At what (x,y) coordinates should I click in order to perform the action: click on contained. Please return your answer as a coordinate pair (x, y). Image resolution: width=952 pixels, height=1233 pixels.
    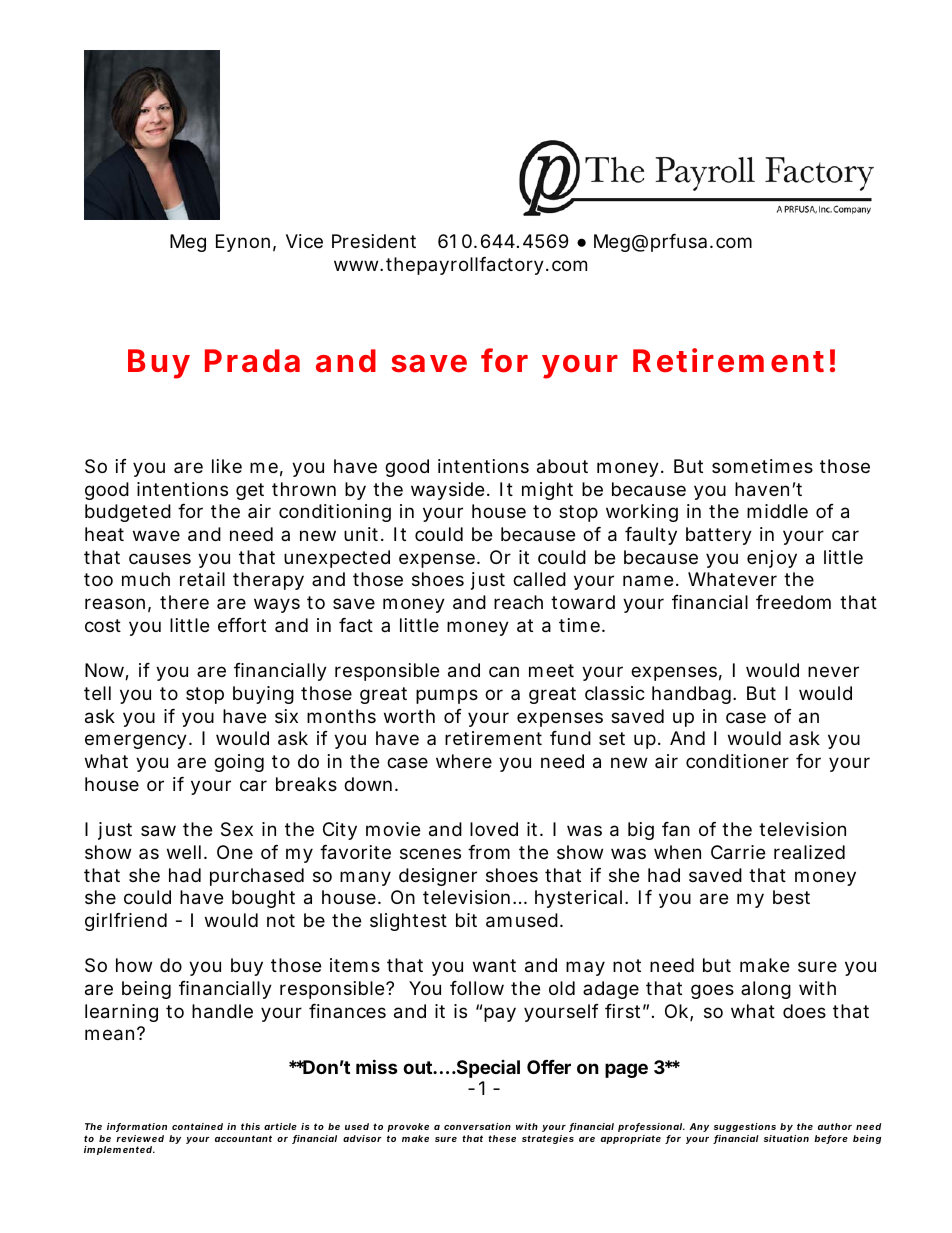
    Looking at the image, I should click on (197, 1126).
